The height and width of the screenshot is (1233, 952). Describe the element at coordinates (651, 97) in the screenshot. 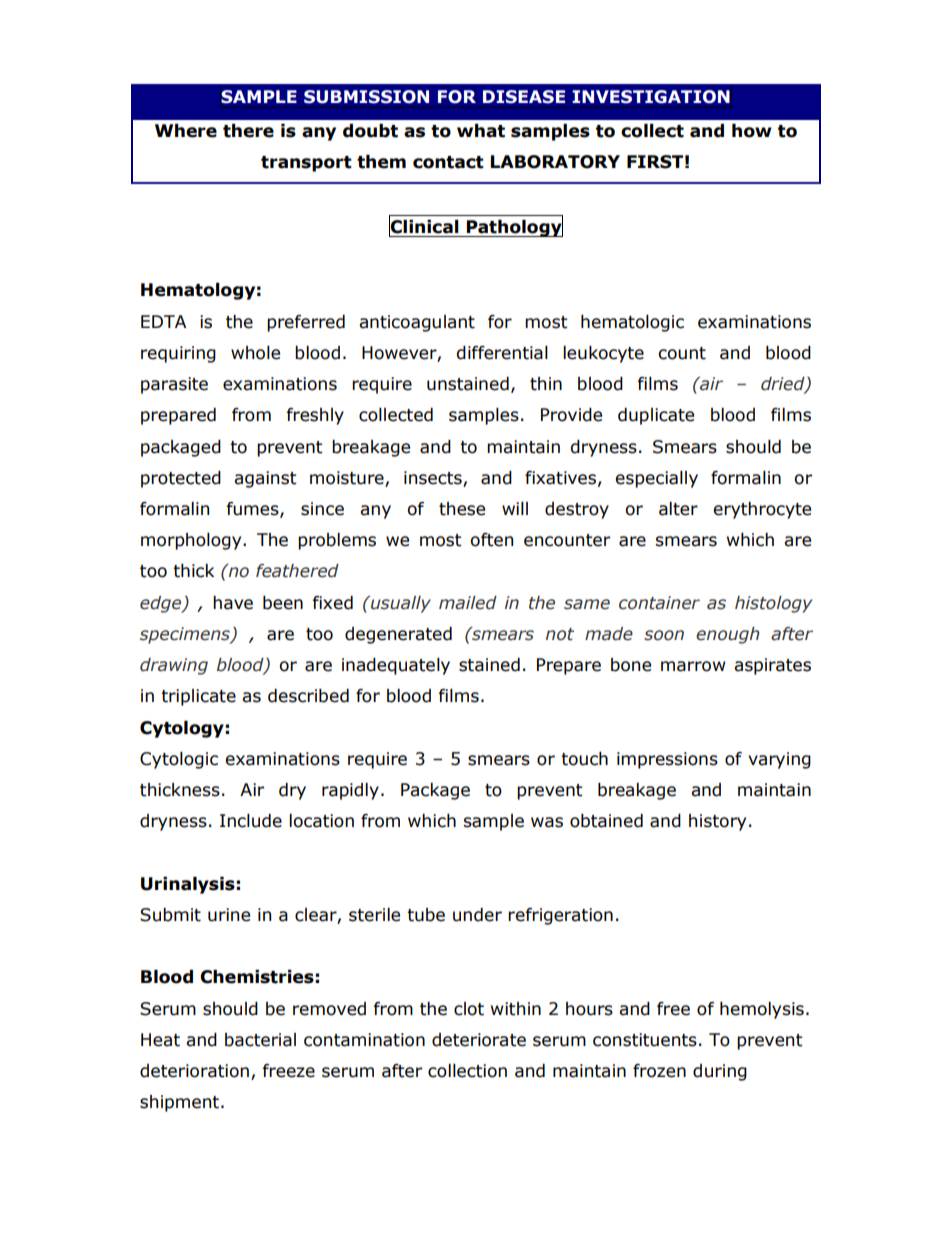

I see `INVESTIGATION` at that location.
